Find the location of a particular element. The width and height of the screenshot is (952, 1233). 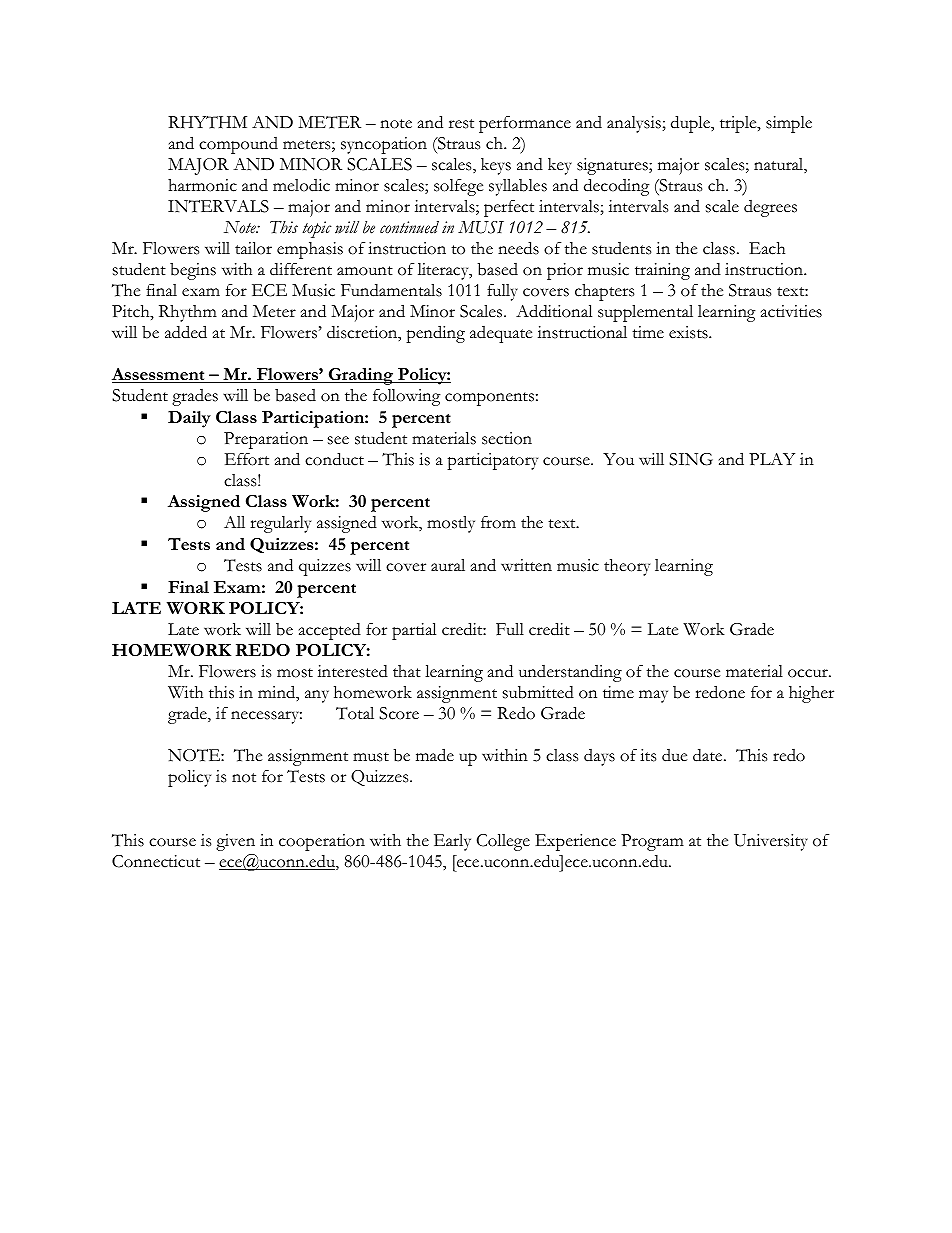

exists is located at coordinates (689, 332).
